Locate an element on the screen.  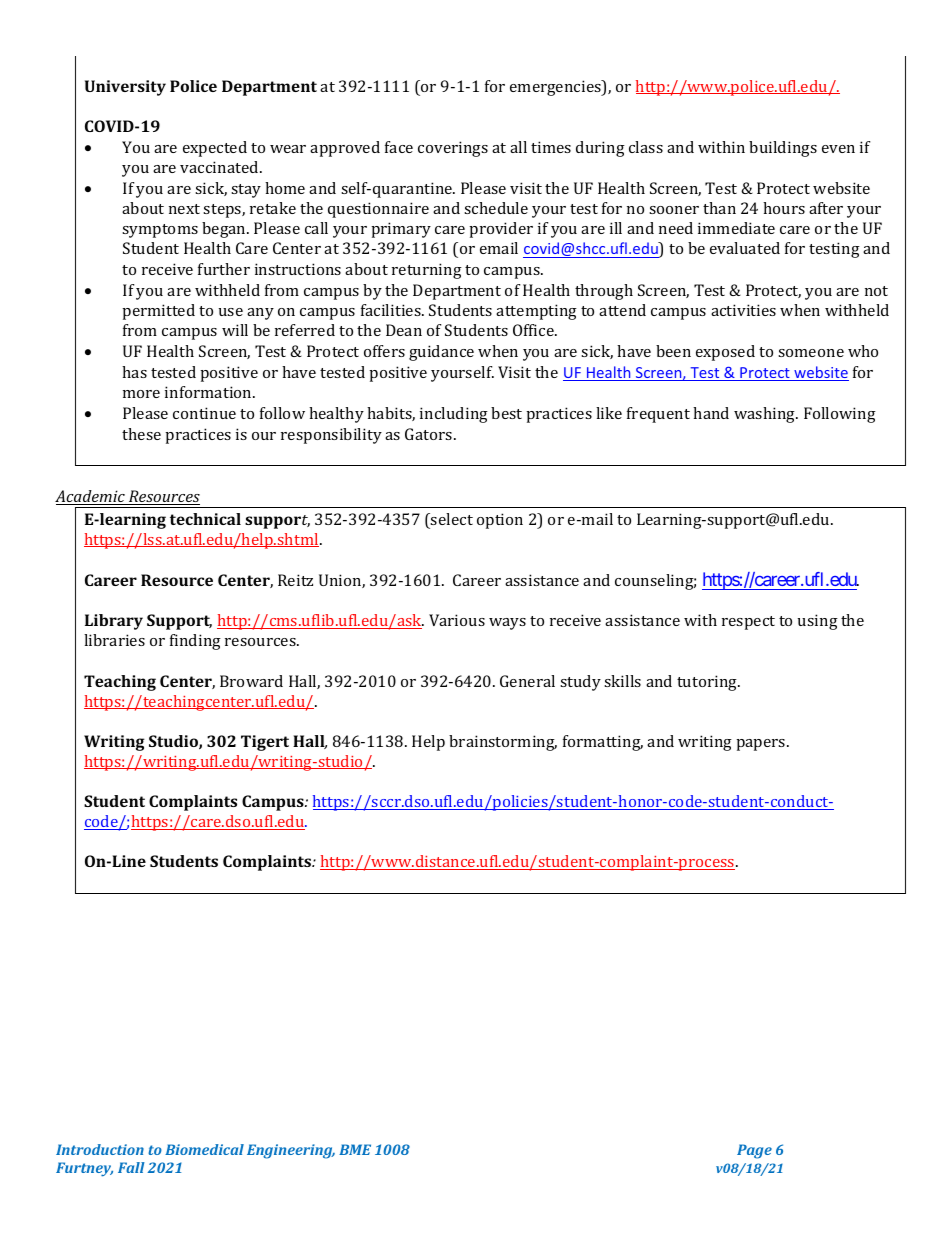
coverings is located at coordinates (453, 149).
